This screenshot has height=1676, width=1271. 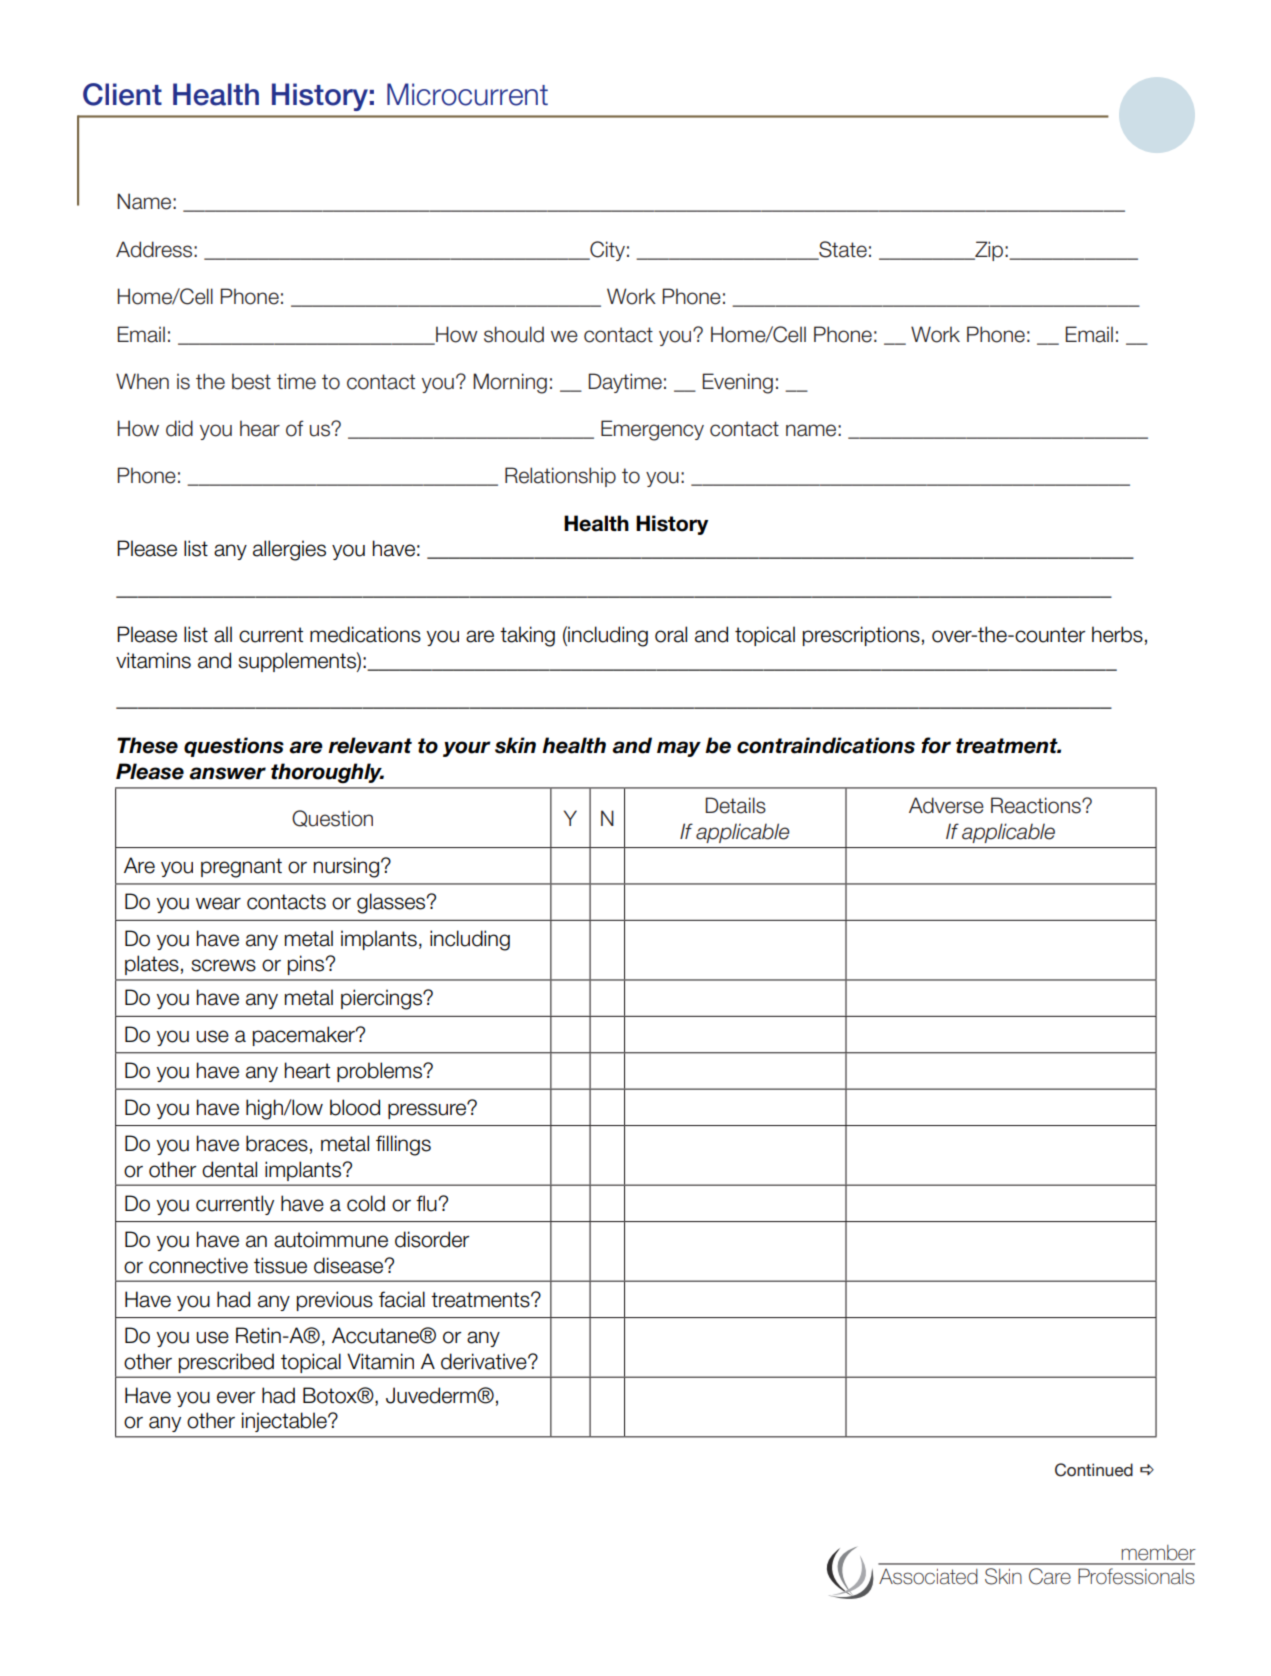 What do you see at coordinates (277, 1143) in the screenshot?
I see `braces` at bounding box center [277, 1143].
